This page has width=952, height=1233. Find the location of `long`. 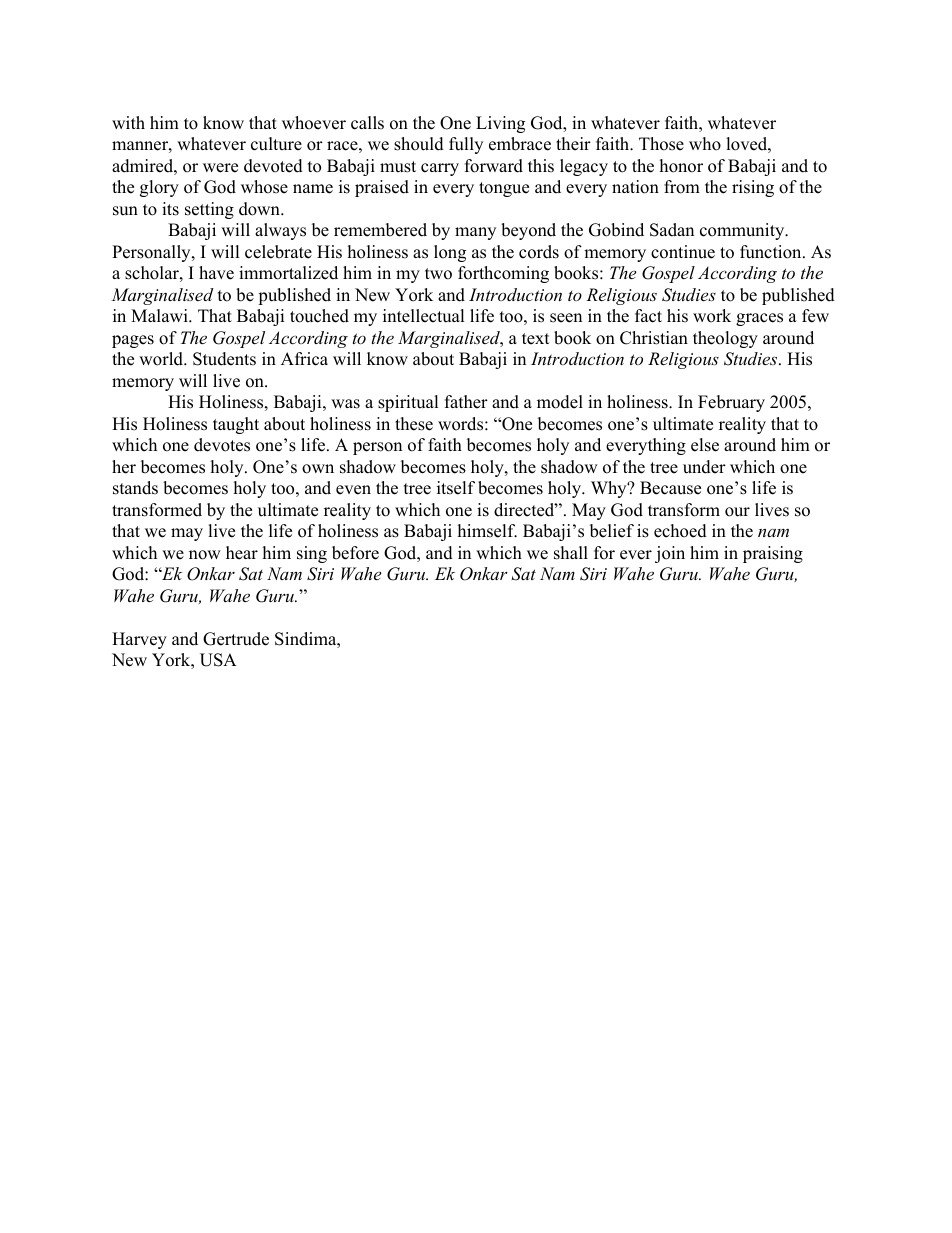

long is located at coordinates (450, 253).
